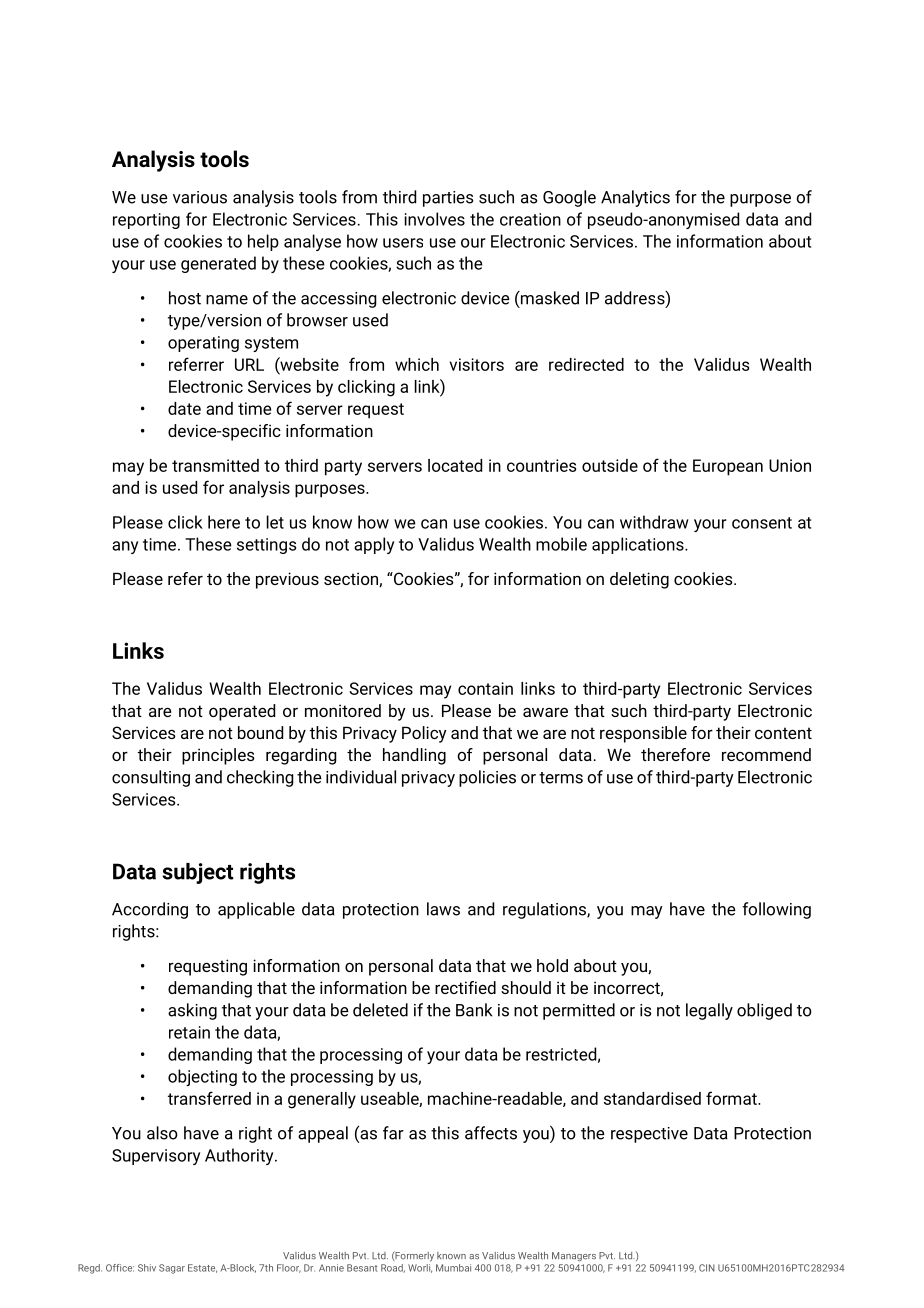 The image size is (924, 1308). What do you see at coordinates (728, 467) in the document?
I see `European` at bounding box center [728, 467].
